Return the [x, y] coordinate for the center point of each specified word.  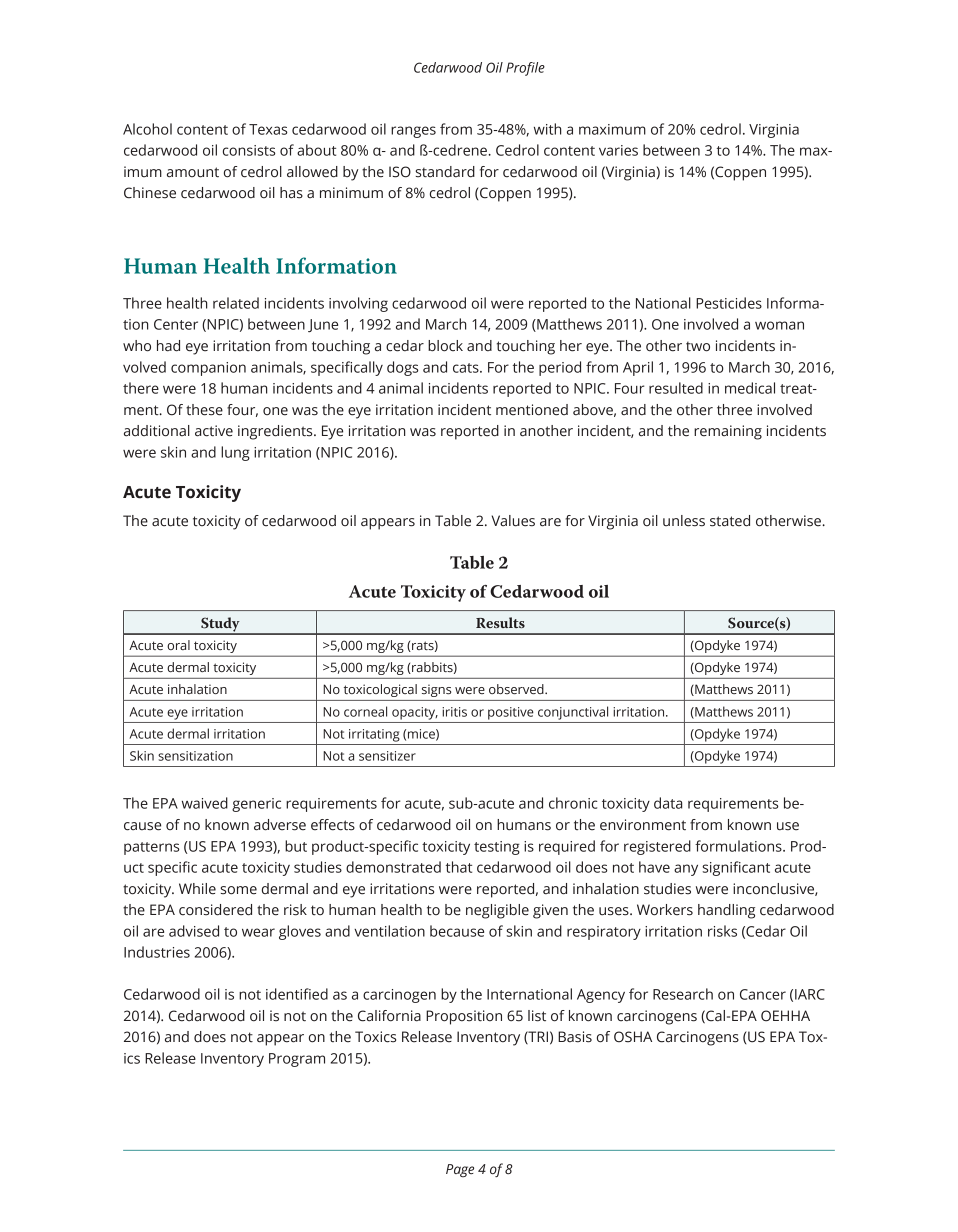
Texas [268, 129]
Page [460, 1170]
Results [500, 622]
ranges [413, 132]
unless [684, 521]
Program [297, 1060]
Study [220, 625]
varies [618, 150]
